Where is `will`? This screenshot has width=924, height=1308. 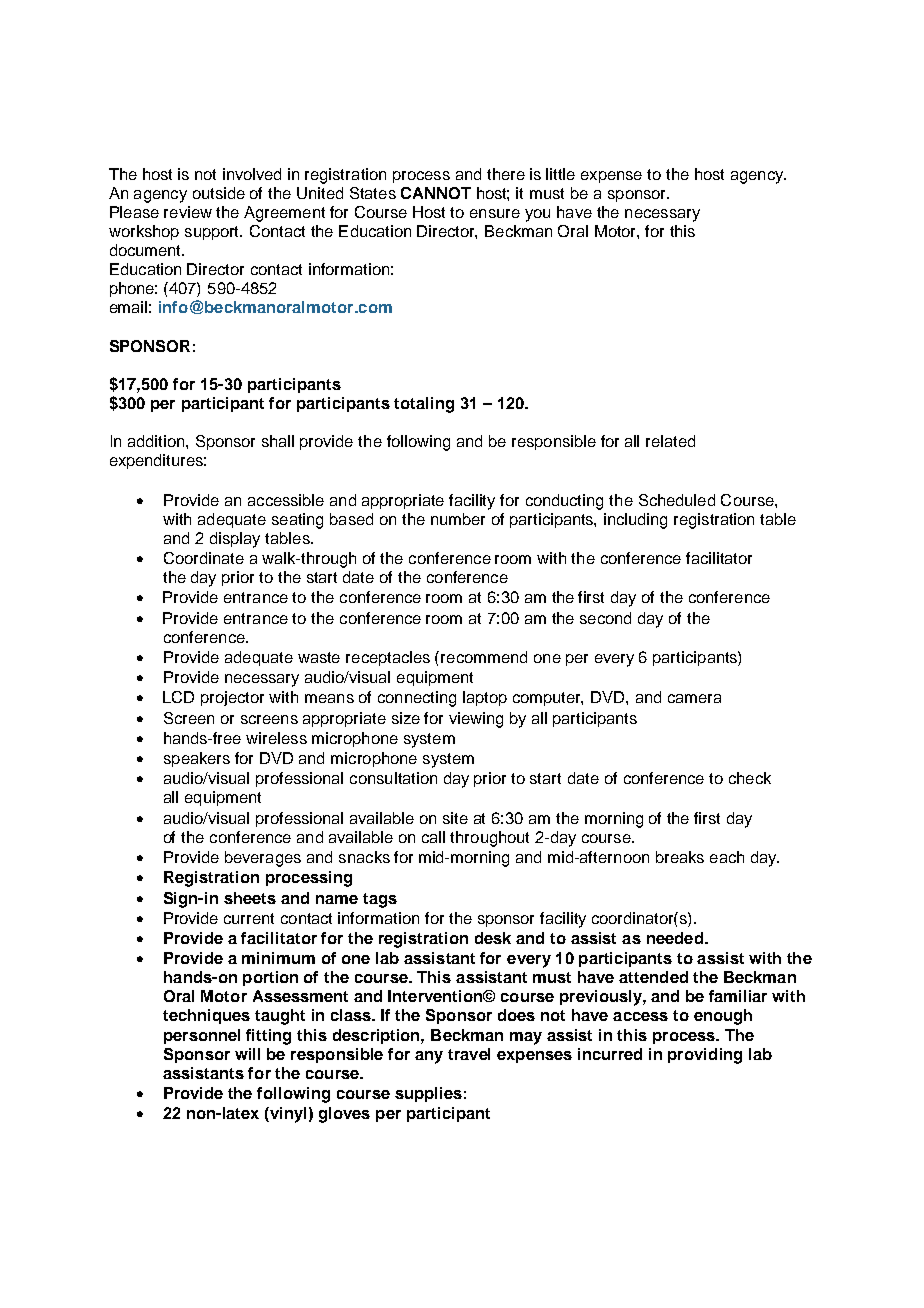
will is located at coordinates (247, 1054).
